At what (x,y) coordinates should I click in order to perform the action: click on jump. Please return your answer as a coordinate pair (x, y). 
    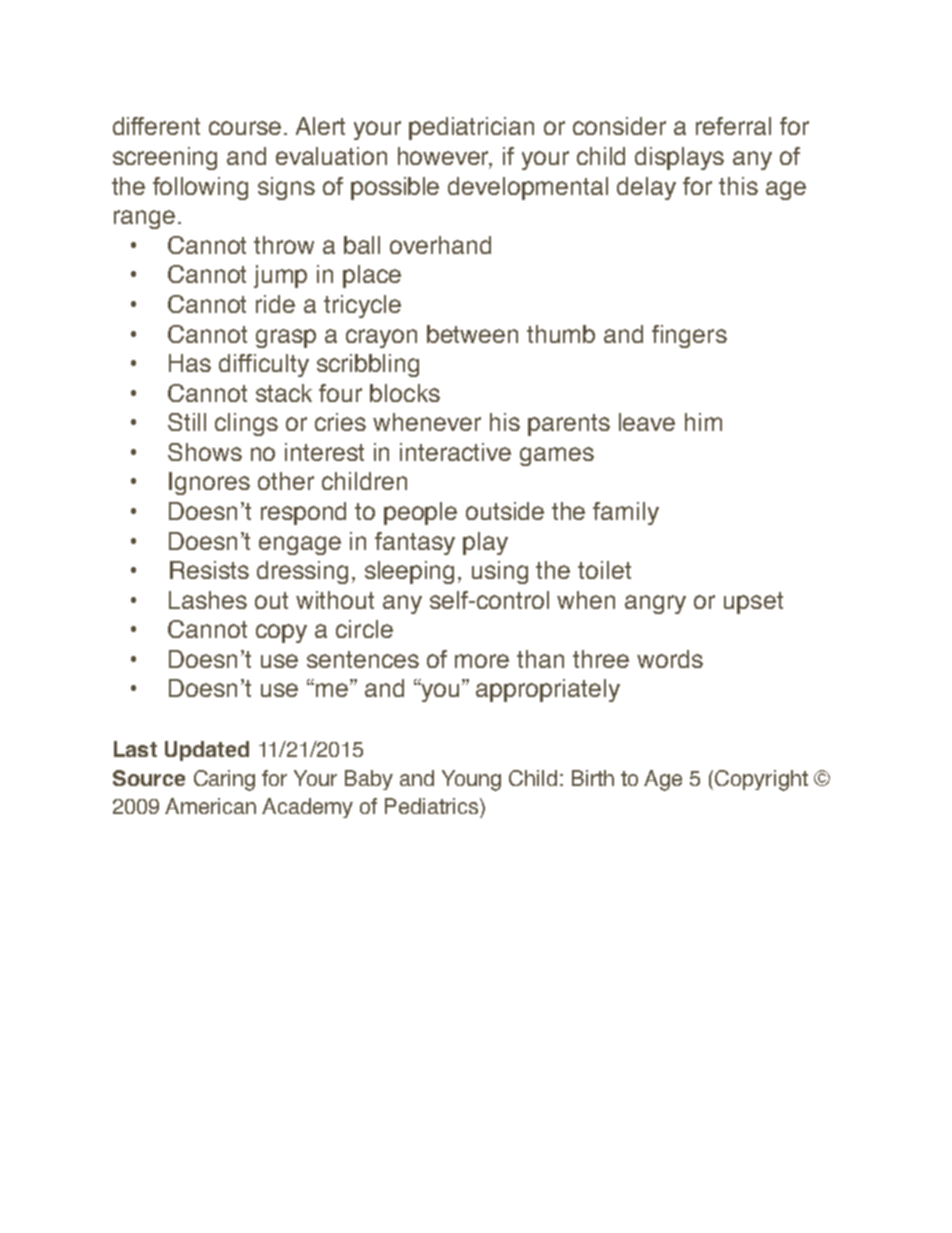
    Looking at the image, I should click on (280, 276).
